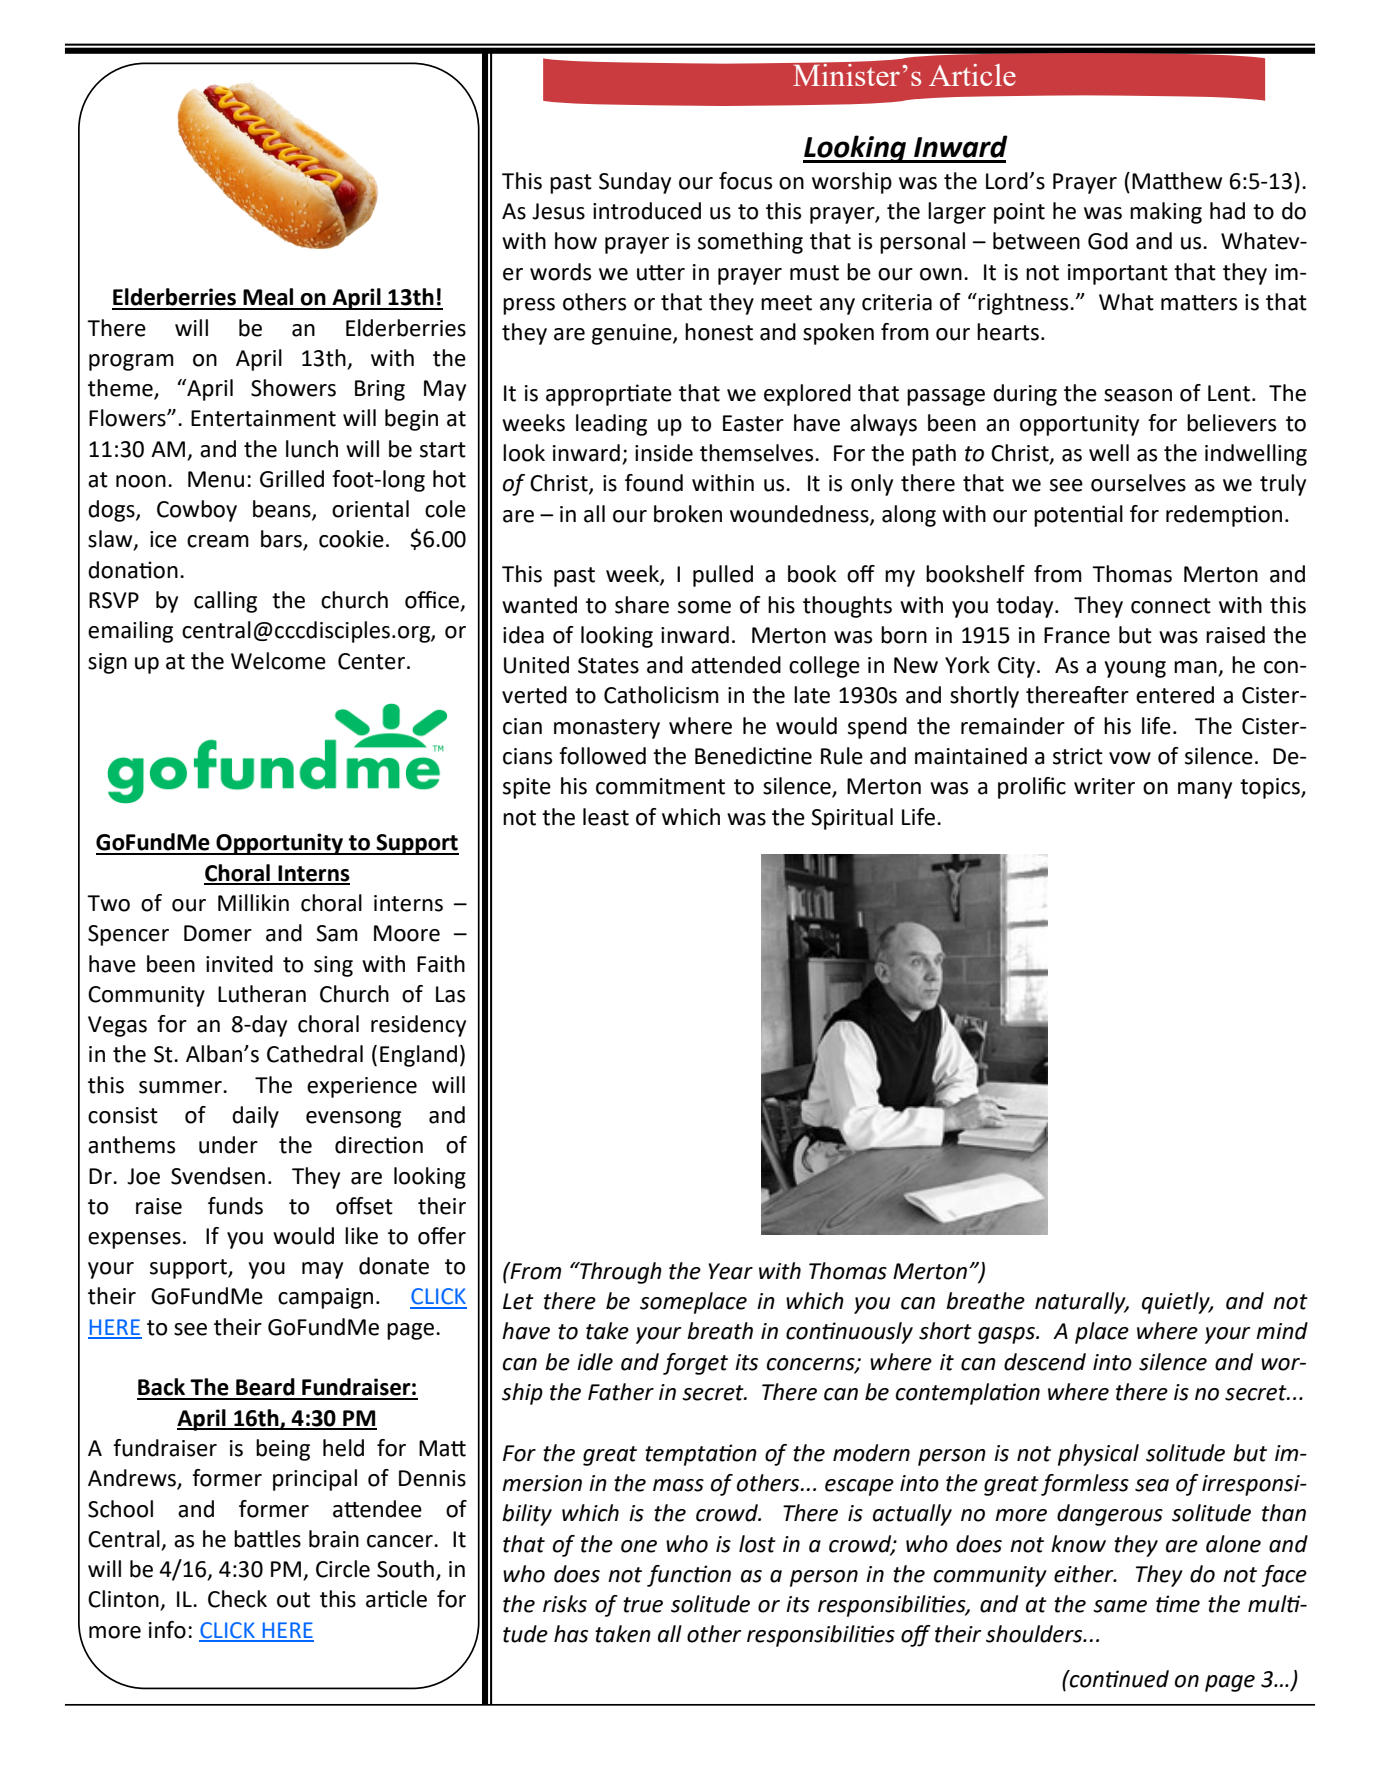 This screenshot has height=1786, width=1380. I want to click on Check, so click(237, 1599).
